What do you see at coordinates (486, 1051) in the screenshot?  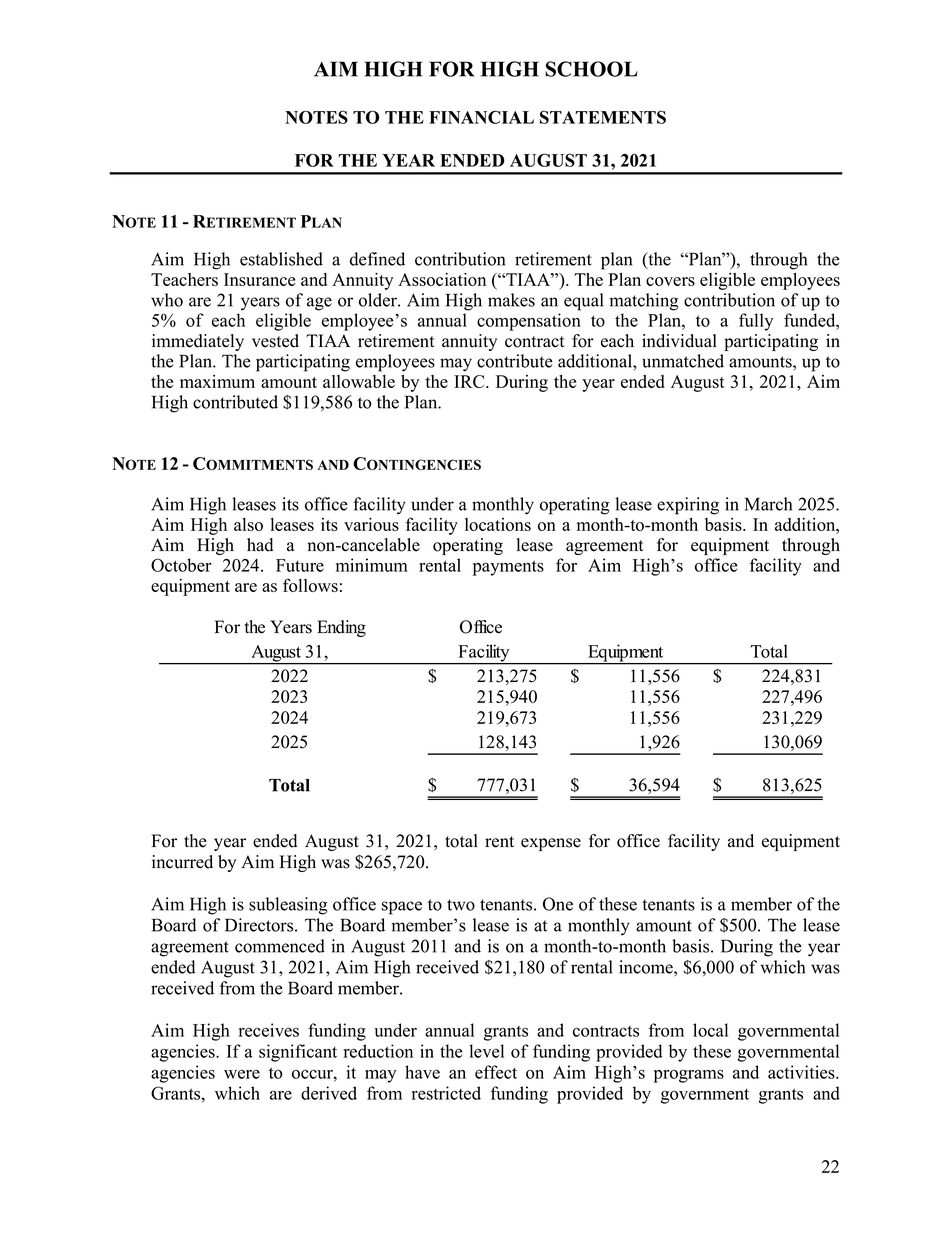 I see `level` at bounding box center [486, 1051].
